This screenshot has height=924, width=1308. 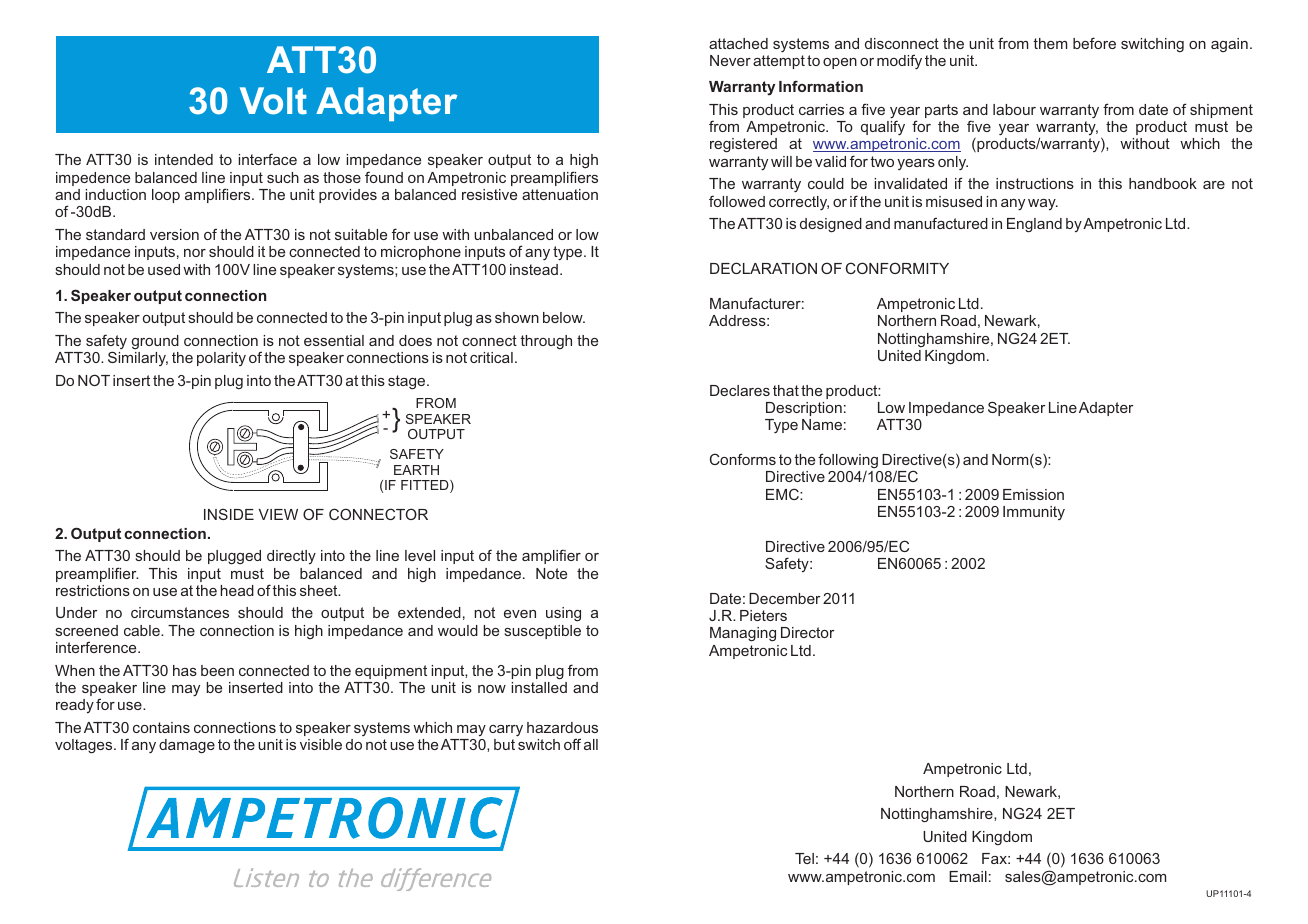 What do you see at coordinates (1033, 494) in the screenshot?
I see `Emission` at bounding box center [1033, 494].
